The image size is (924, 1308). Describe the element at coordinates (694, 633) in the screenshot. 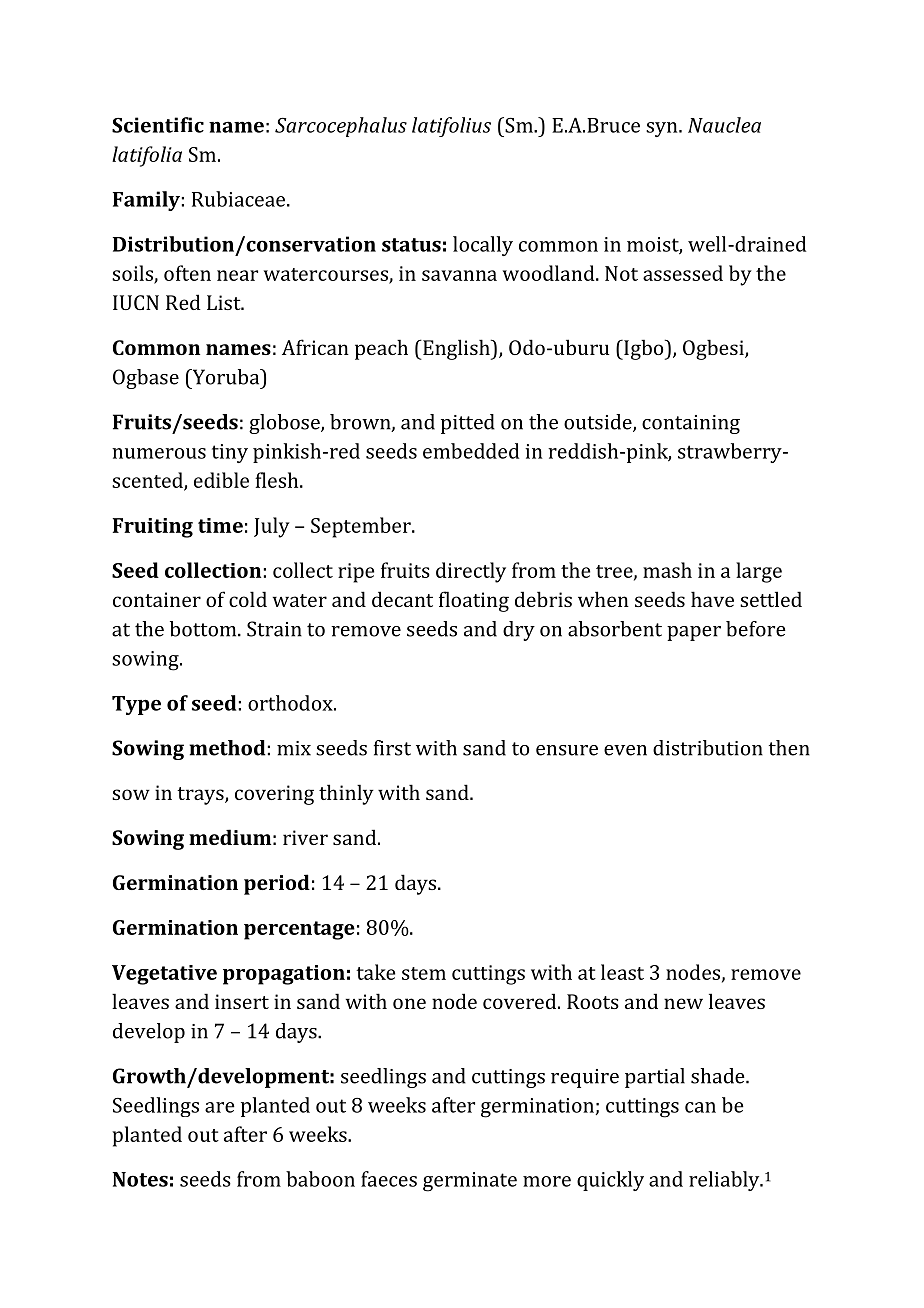

I see `paper` at that location.
